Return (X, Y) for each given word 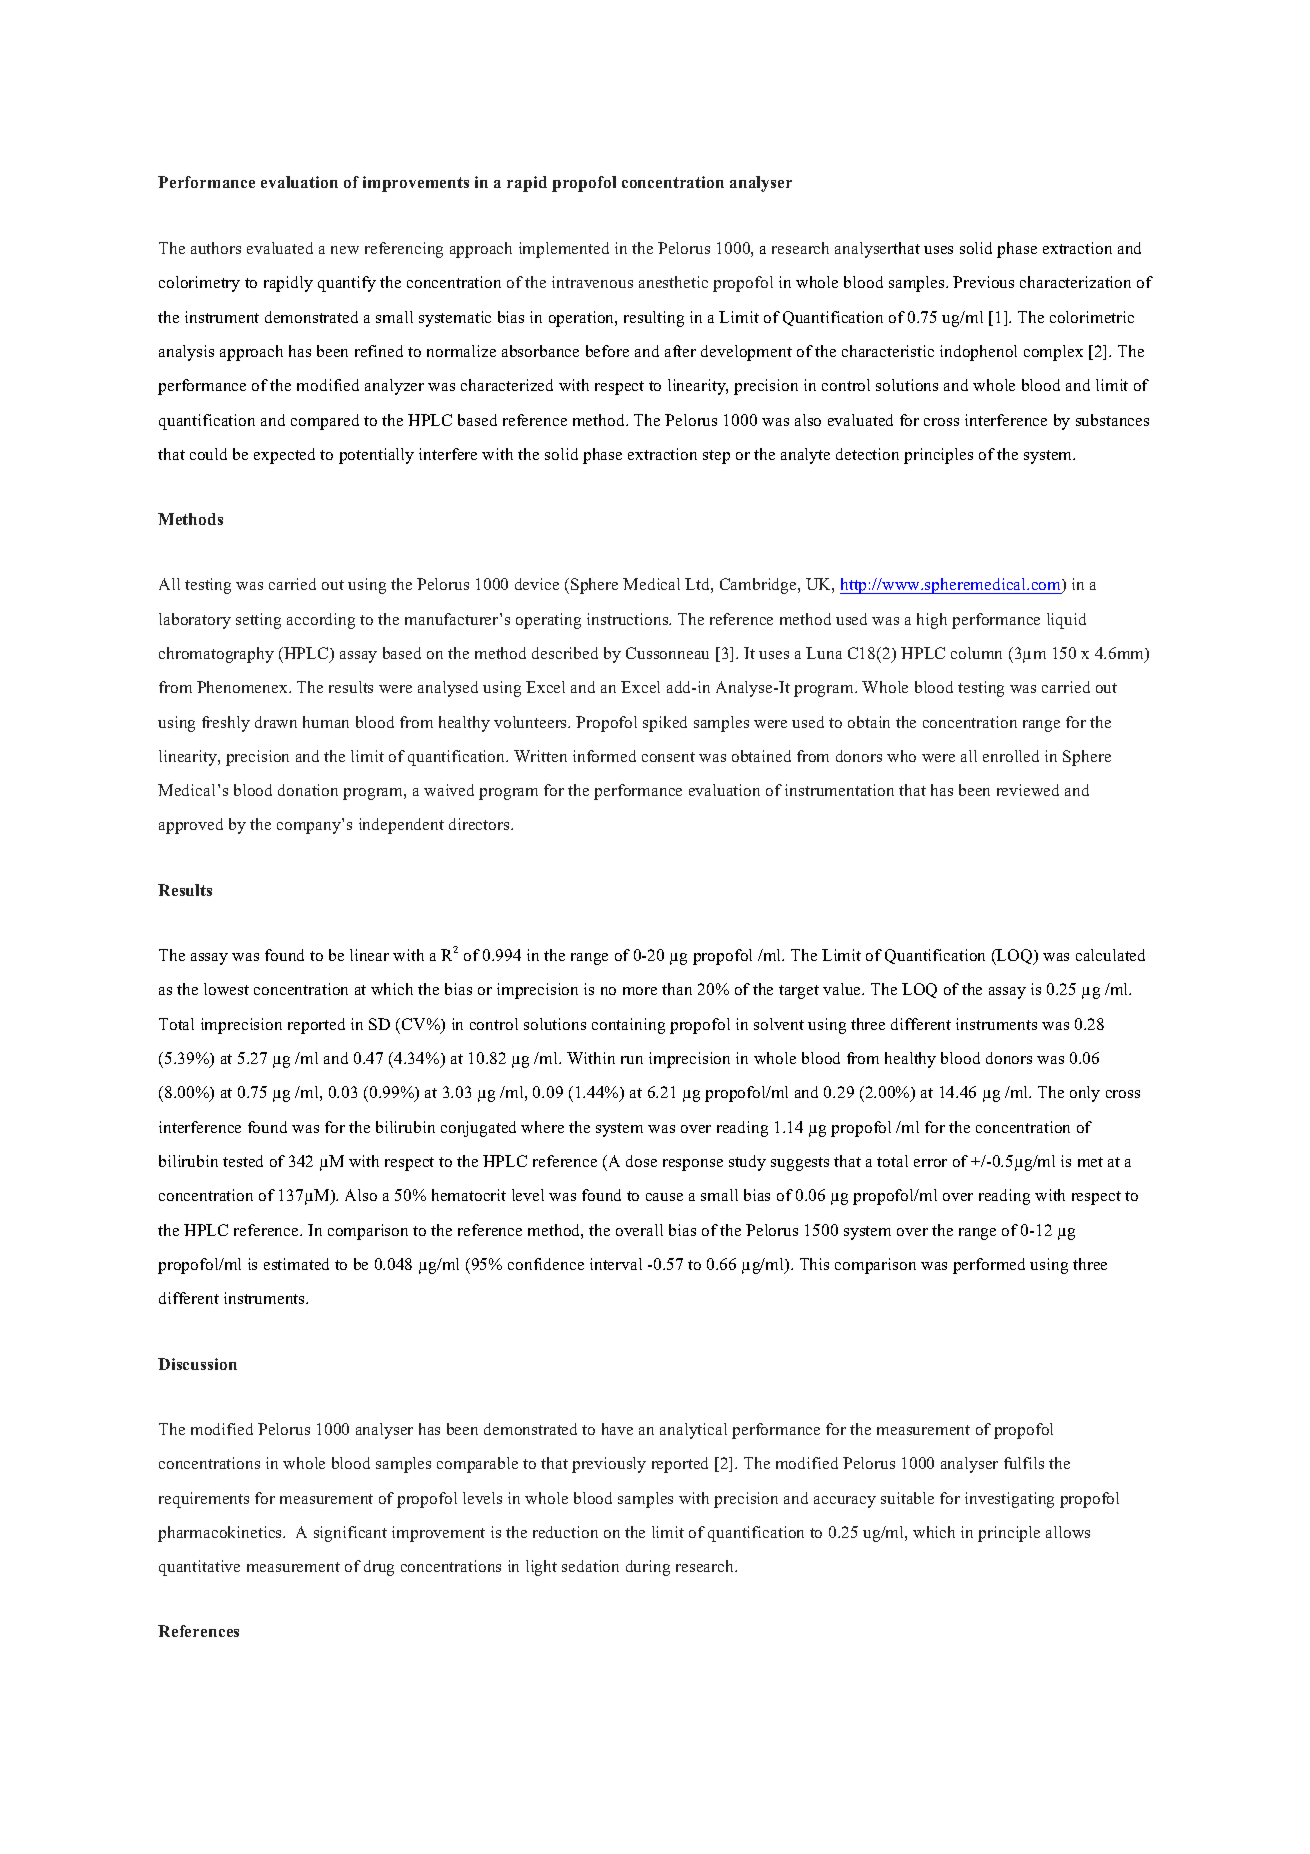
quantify (347, 284)
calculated (1110, 955)
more (640, 991)
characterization (1075, 282)
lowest (226, 989)
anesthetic (673, 282)
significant (350, 1534)
